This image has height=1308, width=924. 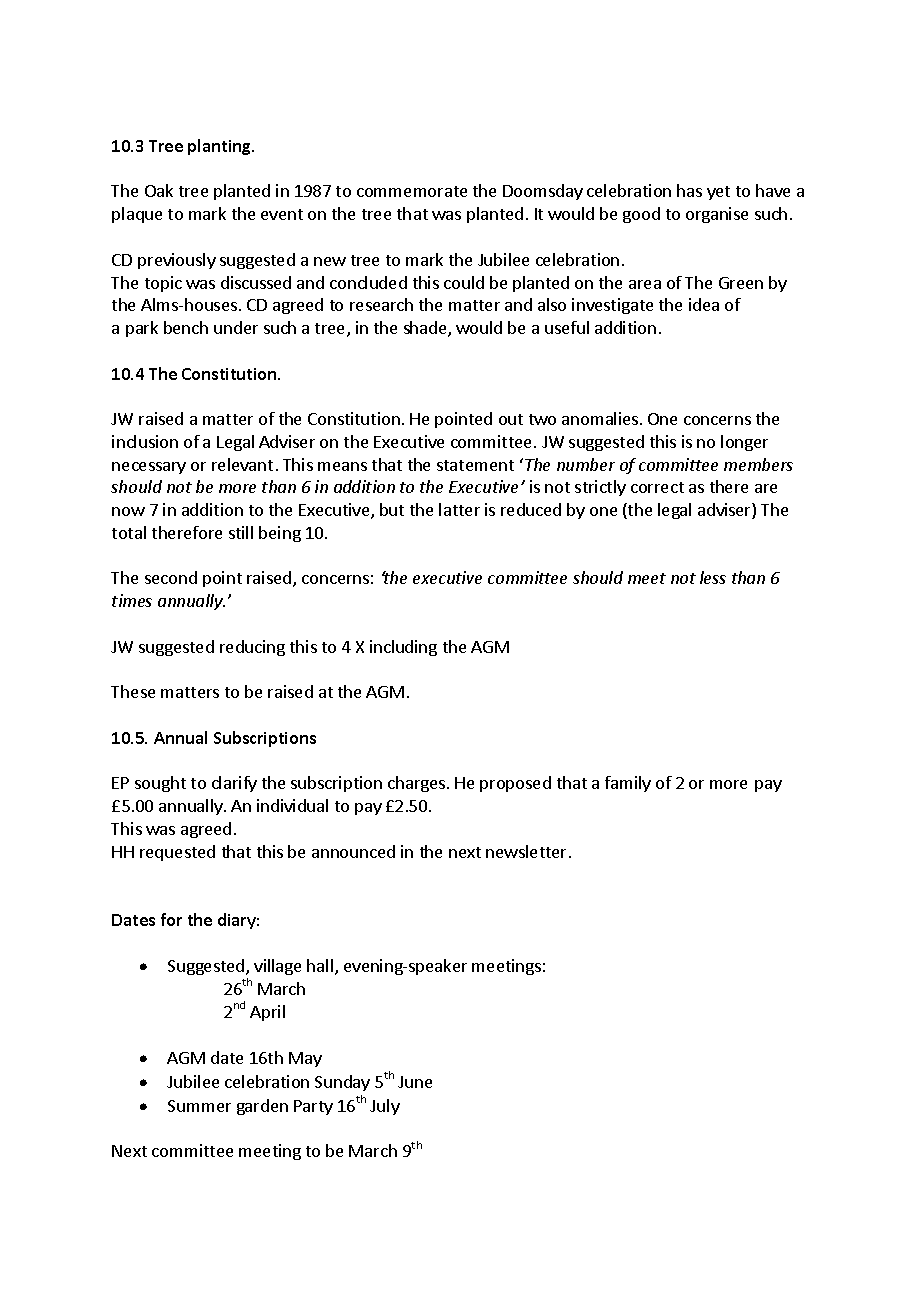 I want to click on less, so click(x=713, y=577).
